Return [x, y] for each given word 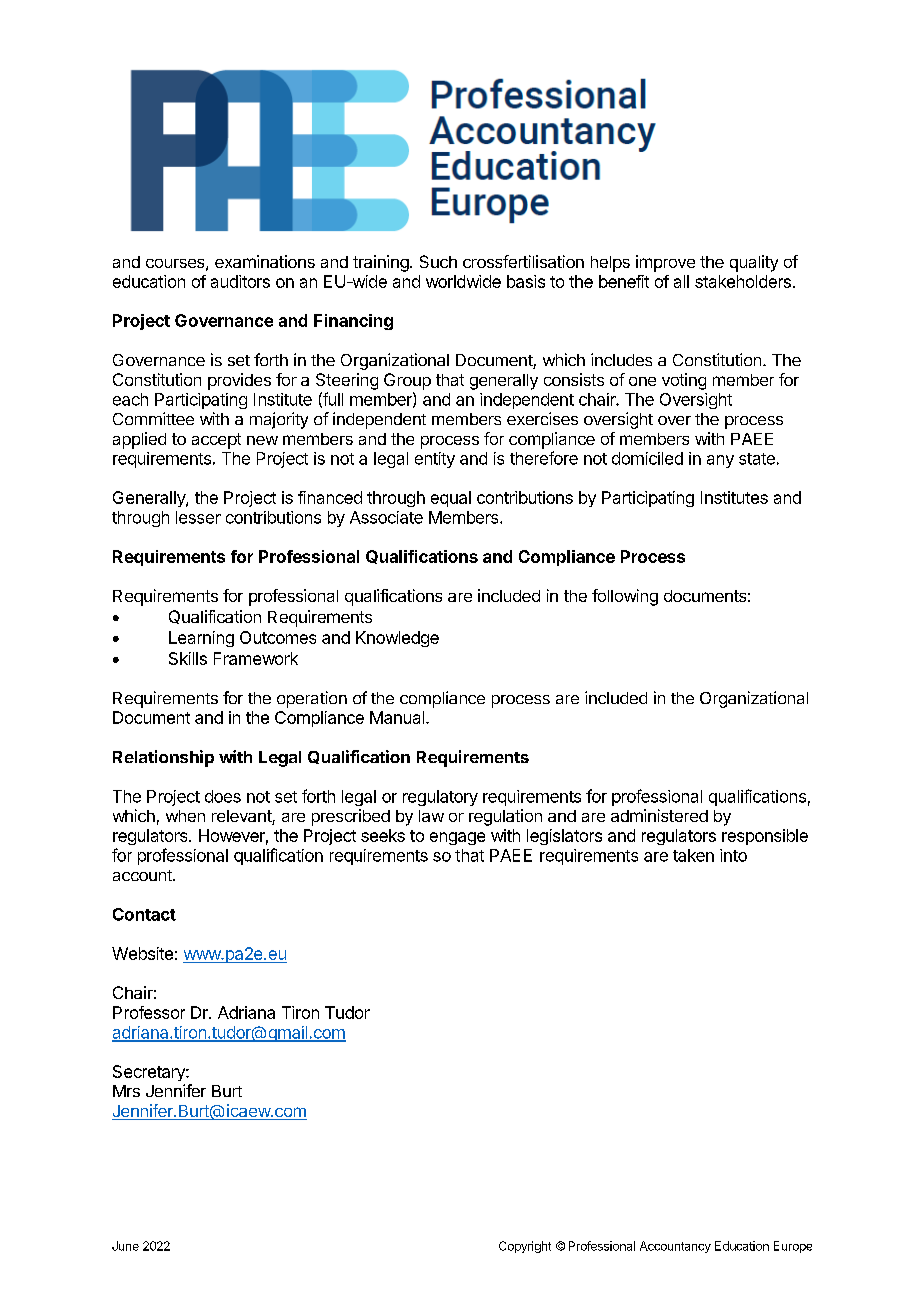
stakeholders [743, 281]
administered [659, 815]
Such [438, 261]
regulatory [440, 798]
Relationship [163, 758]
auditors [240, 281]
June [125, 1246]
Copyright [525, 1247]
